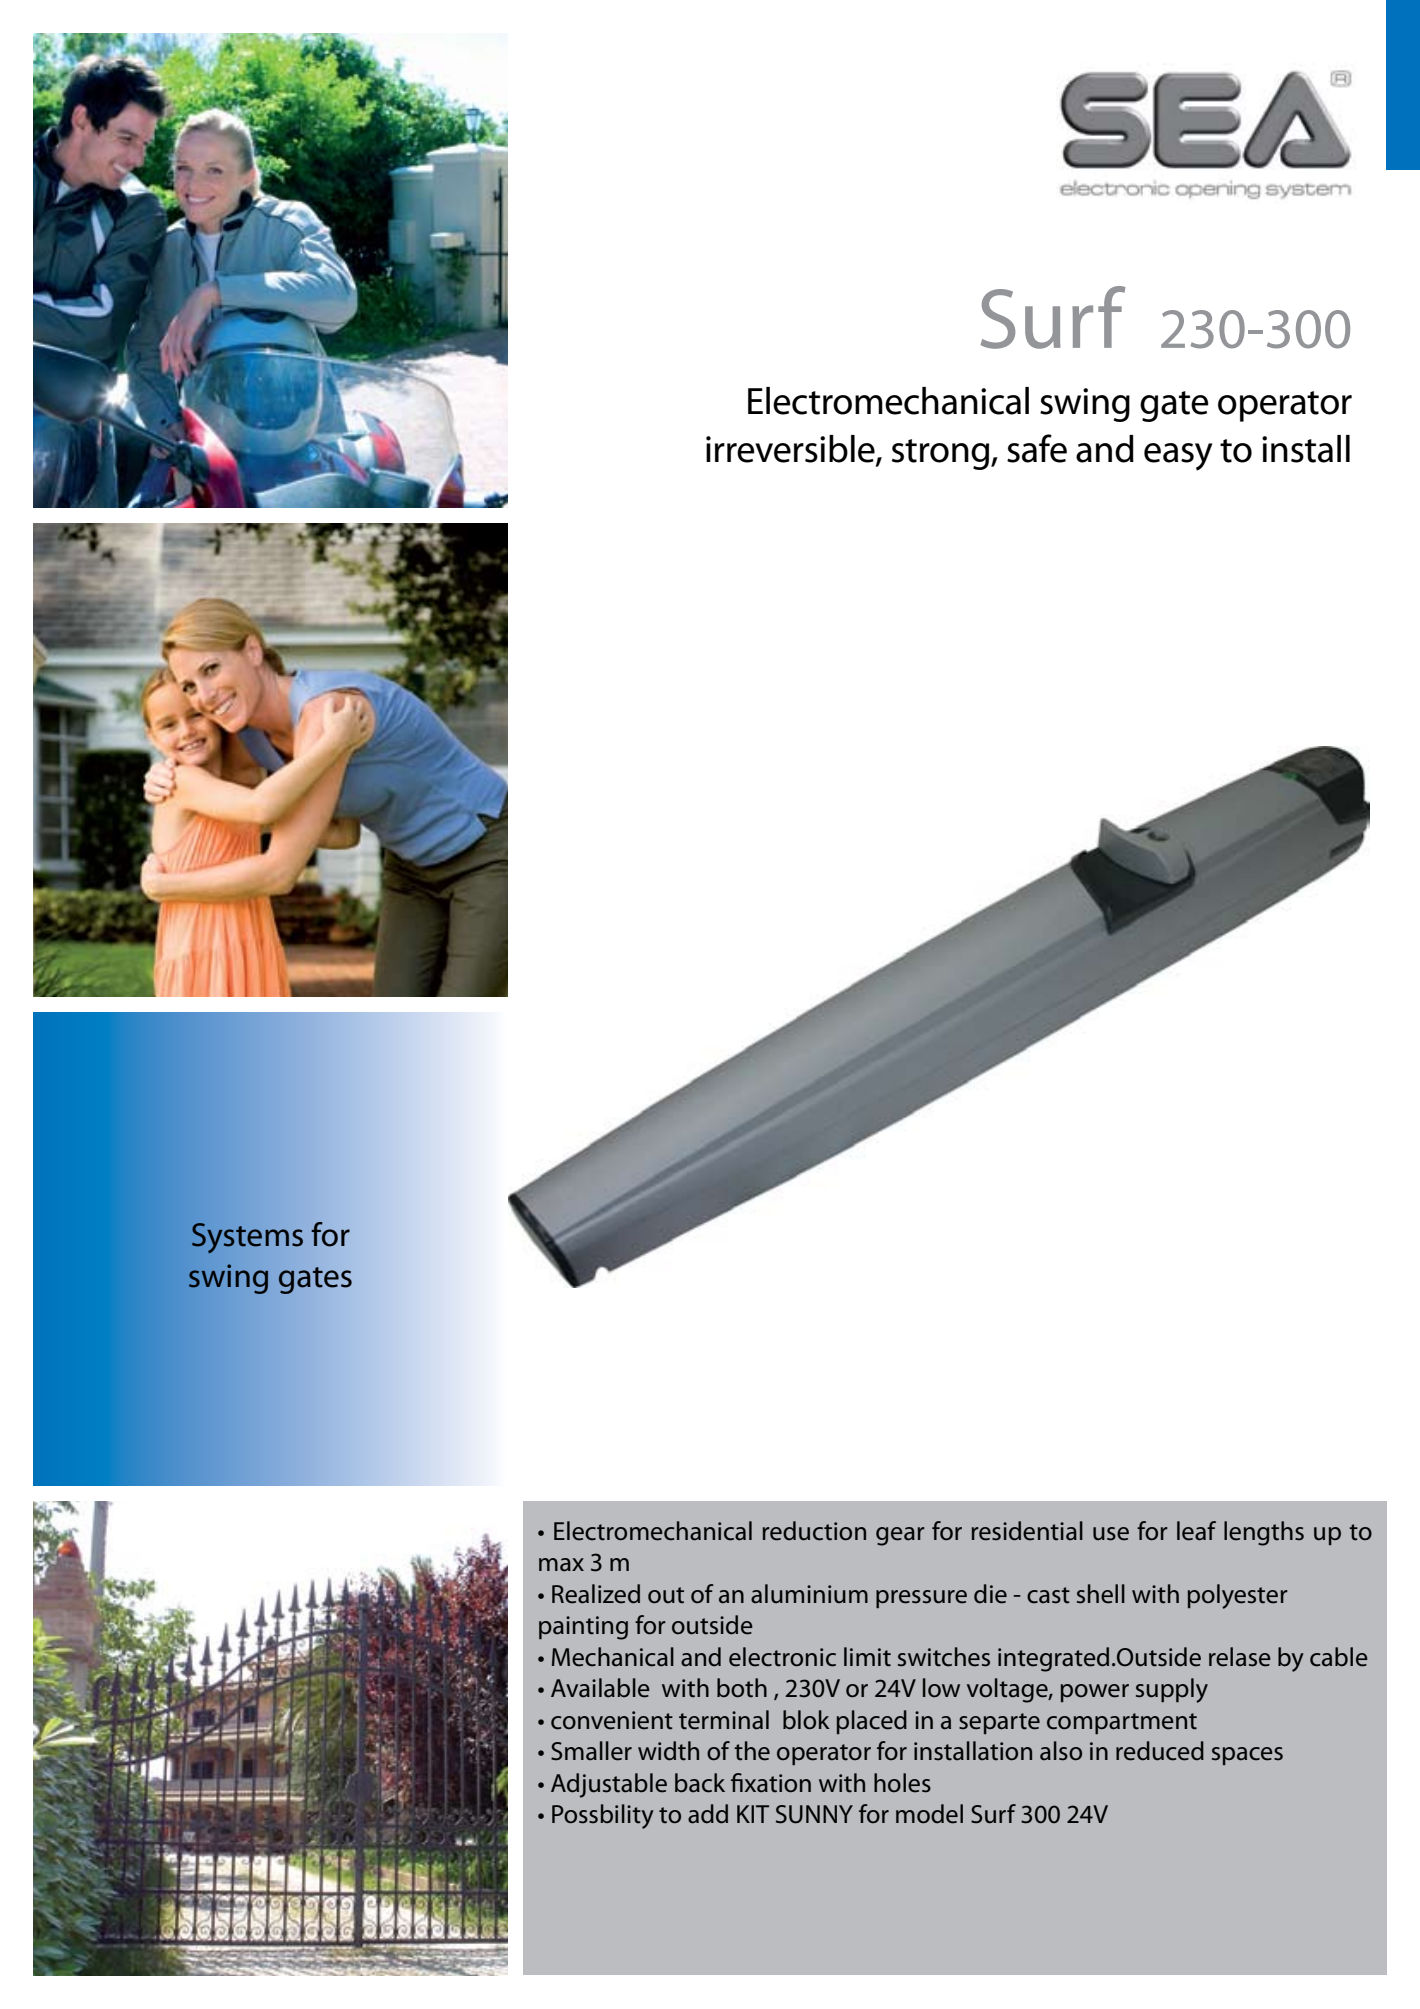 The height and width of the document is (2009, 1420). What do you see at coordinates (1264, 1533) in the document?
I see `lengths` at bounding box center [1264, 1533].
